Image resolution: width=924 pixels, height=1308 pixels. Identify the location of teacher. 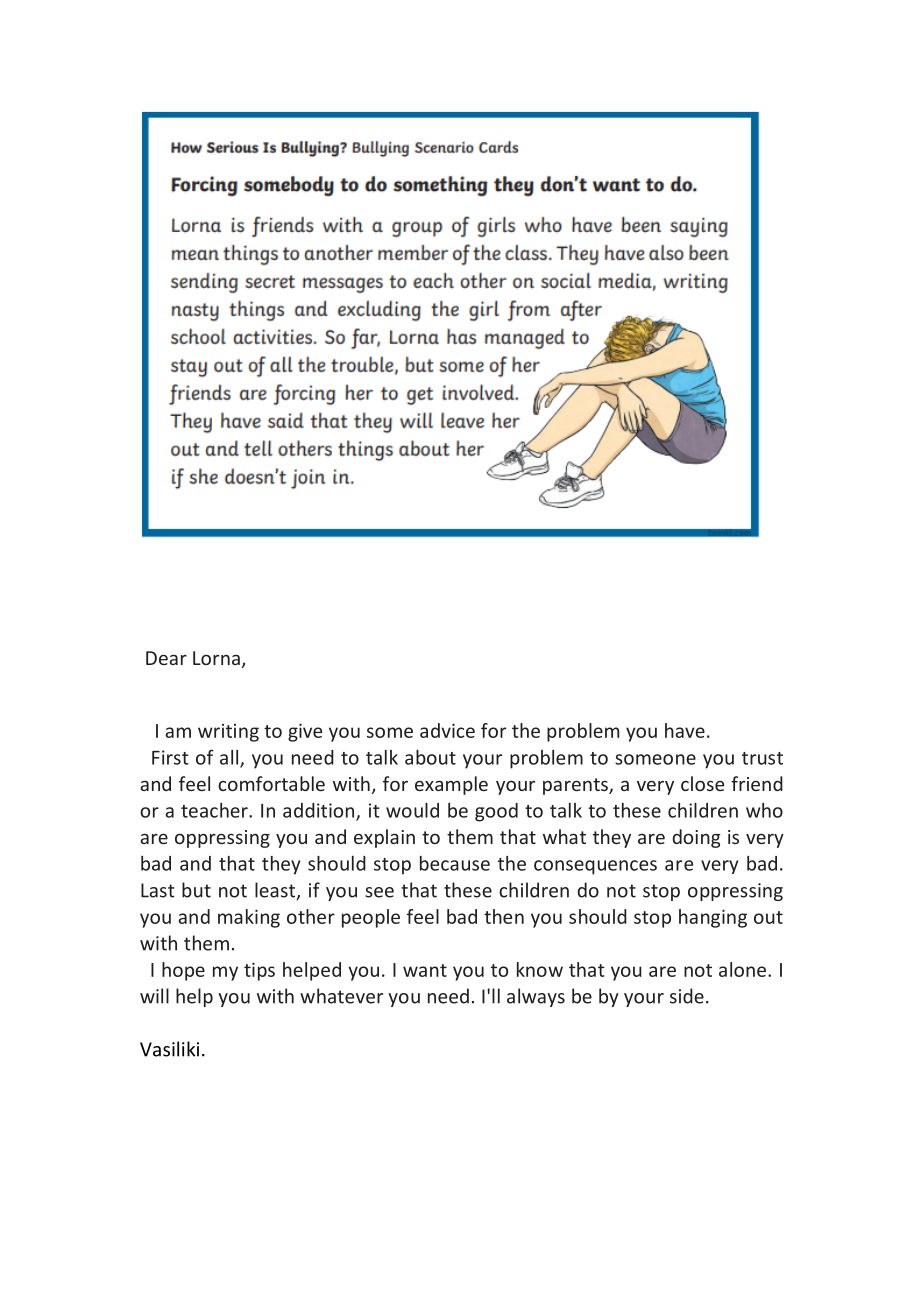
(215, 810).
